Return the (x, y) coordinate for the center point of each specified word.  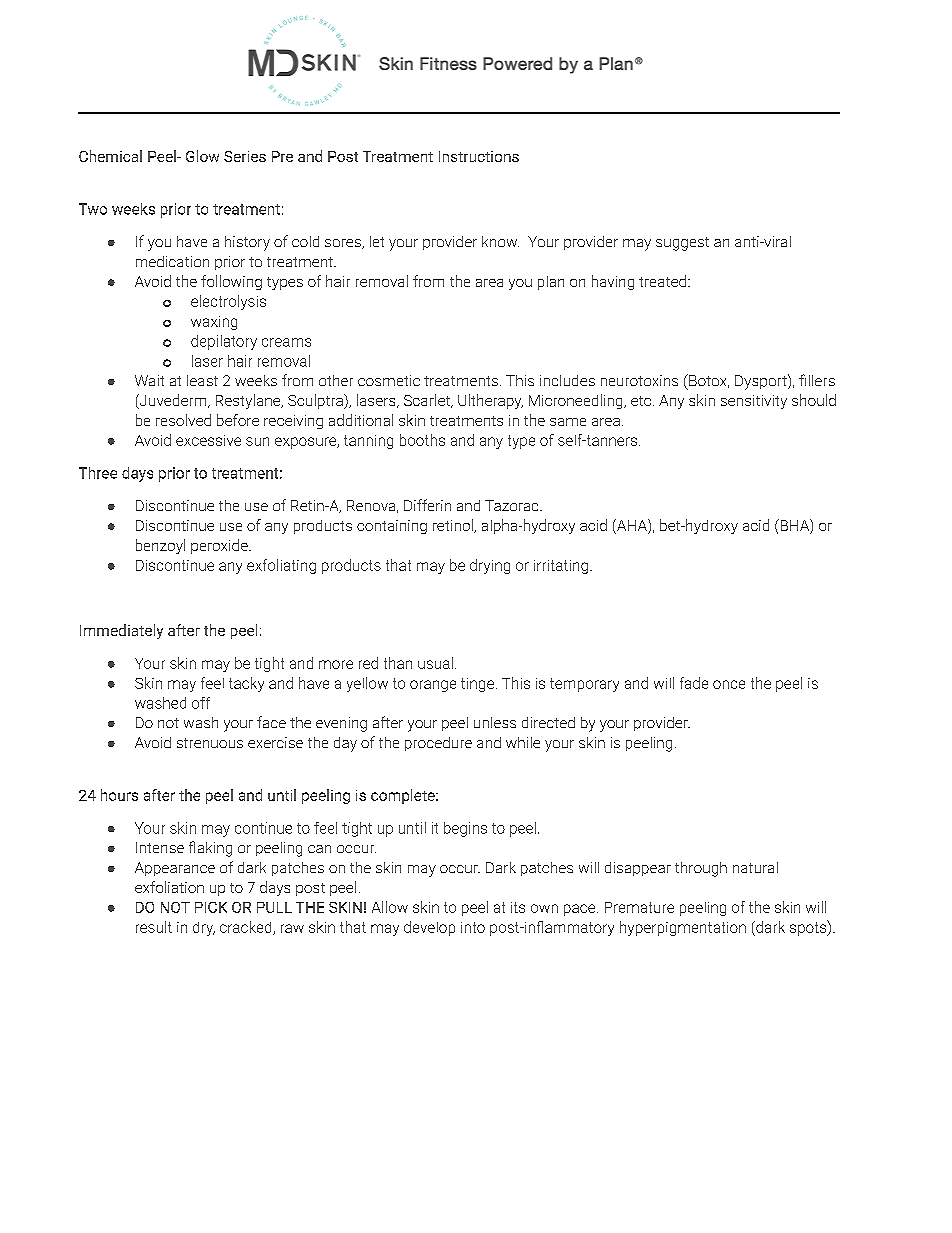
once (729, 684)
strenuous (210, 743)
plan (551, 283)
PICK (211, 907)
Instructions (479, 156)
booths (422, 440)
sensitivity (754, 402)
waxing (214, 323)
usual (435, 663)
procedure (438, 744)
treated (662, 281)
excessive (208, 440)
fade (694, 683)
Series (245, 156)
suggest (682, 244)
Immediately (121, 631)
